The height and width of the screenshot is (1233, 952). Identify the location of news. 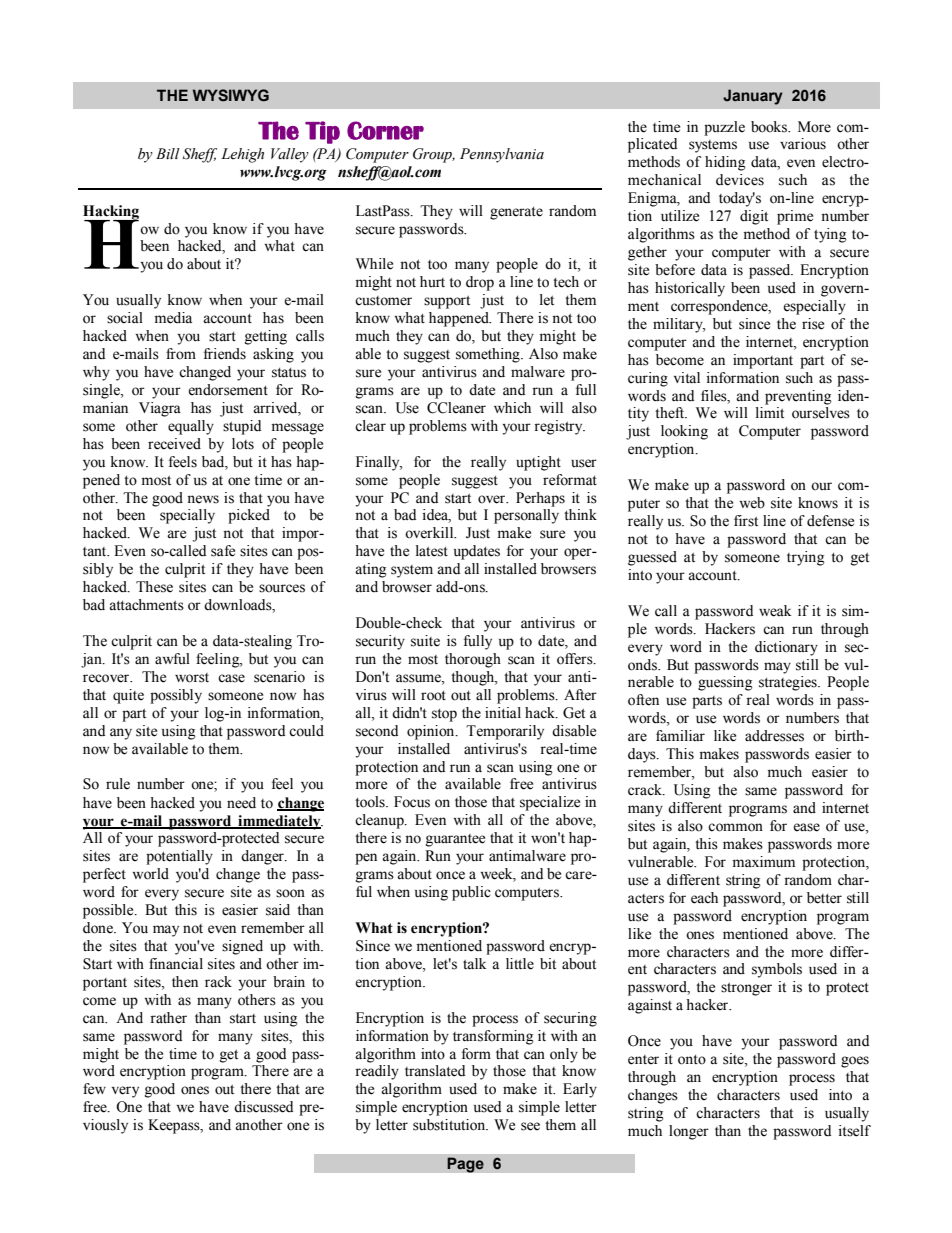
(203, 499).
